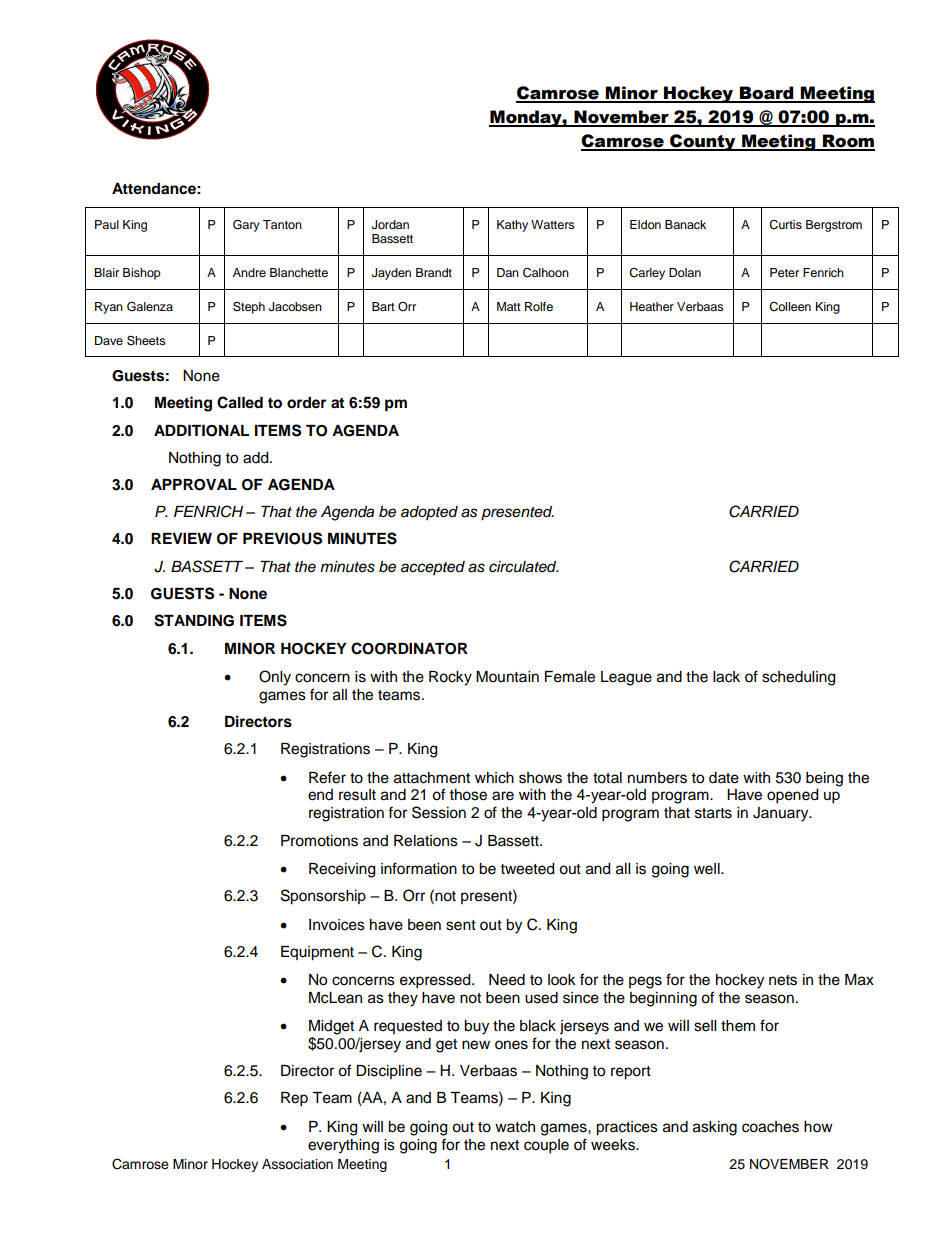 Image resolution: width=952 pixels, height=1233 pixels. What do you see at coordinates (512, 226) in the screenshot?
I see `Kathy` at bounding box center [512, 226].
